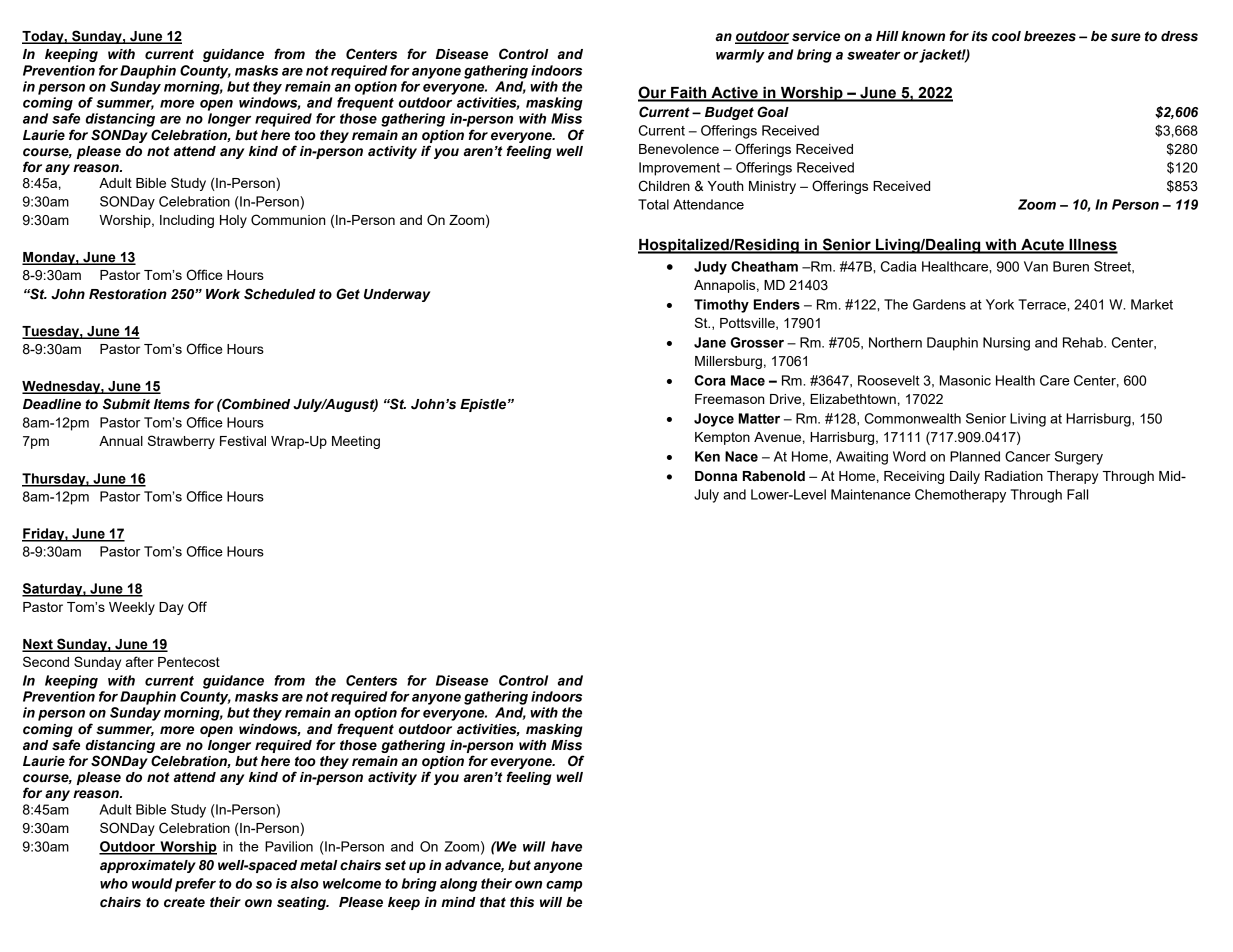  What do you see at coordinates (564, 886) in the document?
I see `camp` at bounding box center [564, 886].
